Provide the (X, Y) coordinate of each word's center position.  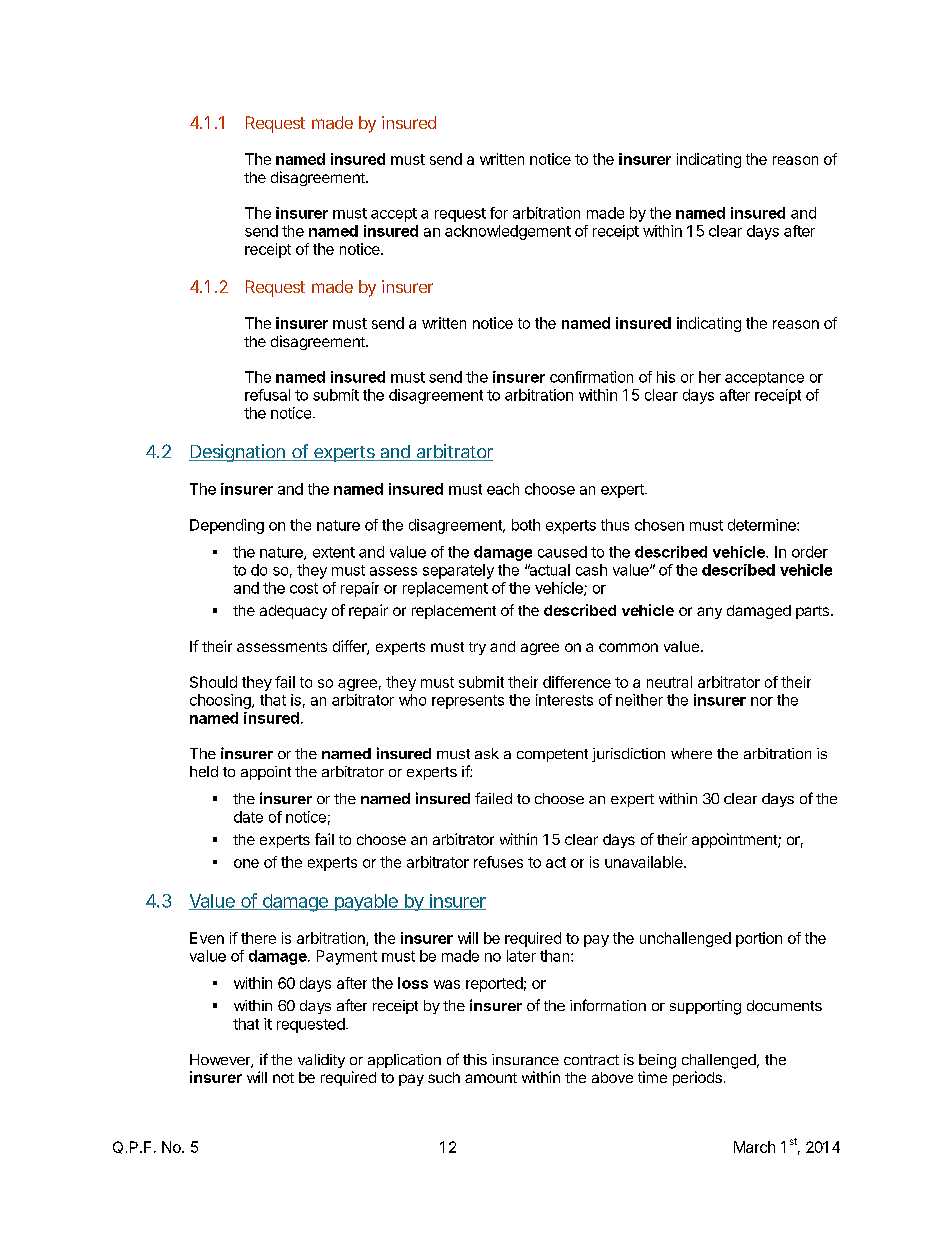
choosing (221, 701)
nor (762, 701)
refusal (267, 395)
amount (491, 1078)
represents (468, 702)
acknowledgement (508, 232)
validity (321, 1061)
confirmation (591, 377)
